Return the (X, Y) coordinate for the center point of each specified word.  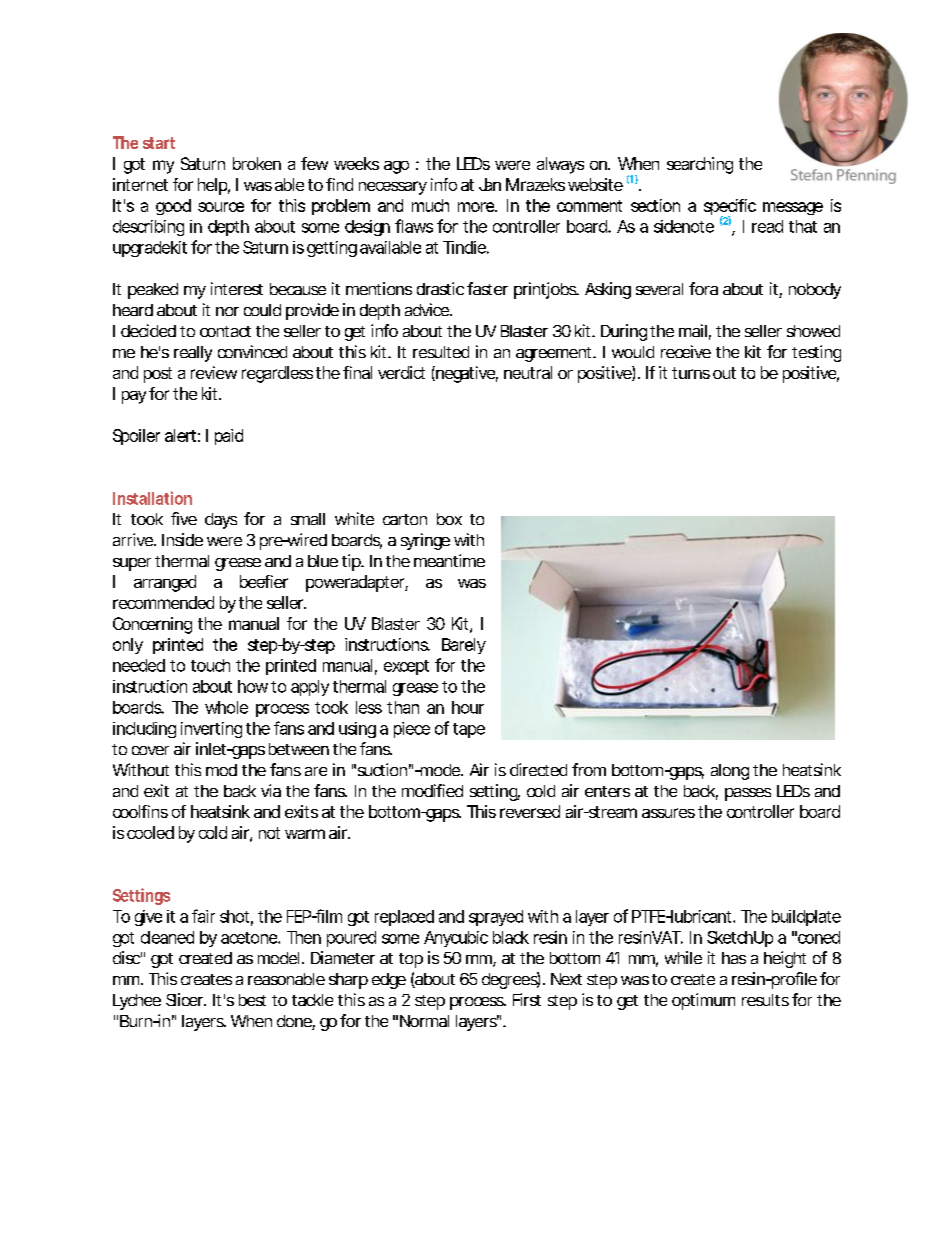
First (527, 999)
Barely (464, 646)
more (476, 207)
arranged (165, 583)
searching (700, 165)
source (221, 207)
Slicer (184, 999)
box (449, 519)
